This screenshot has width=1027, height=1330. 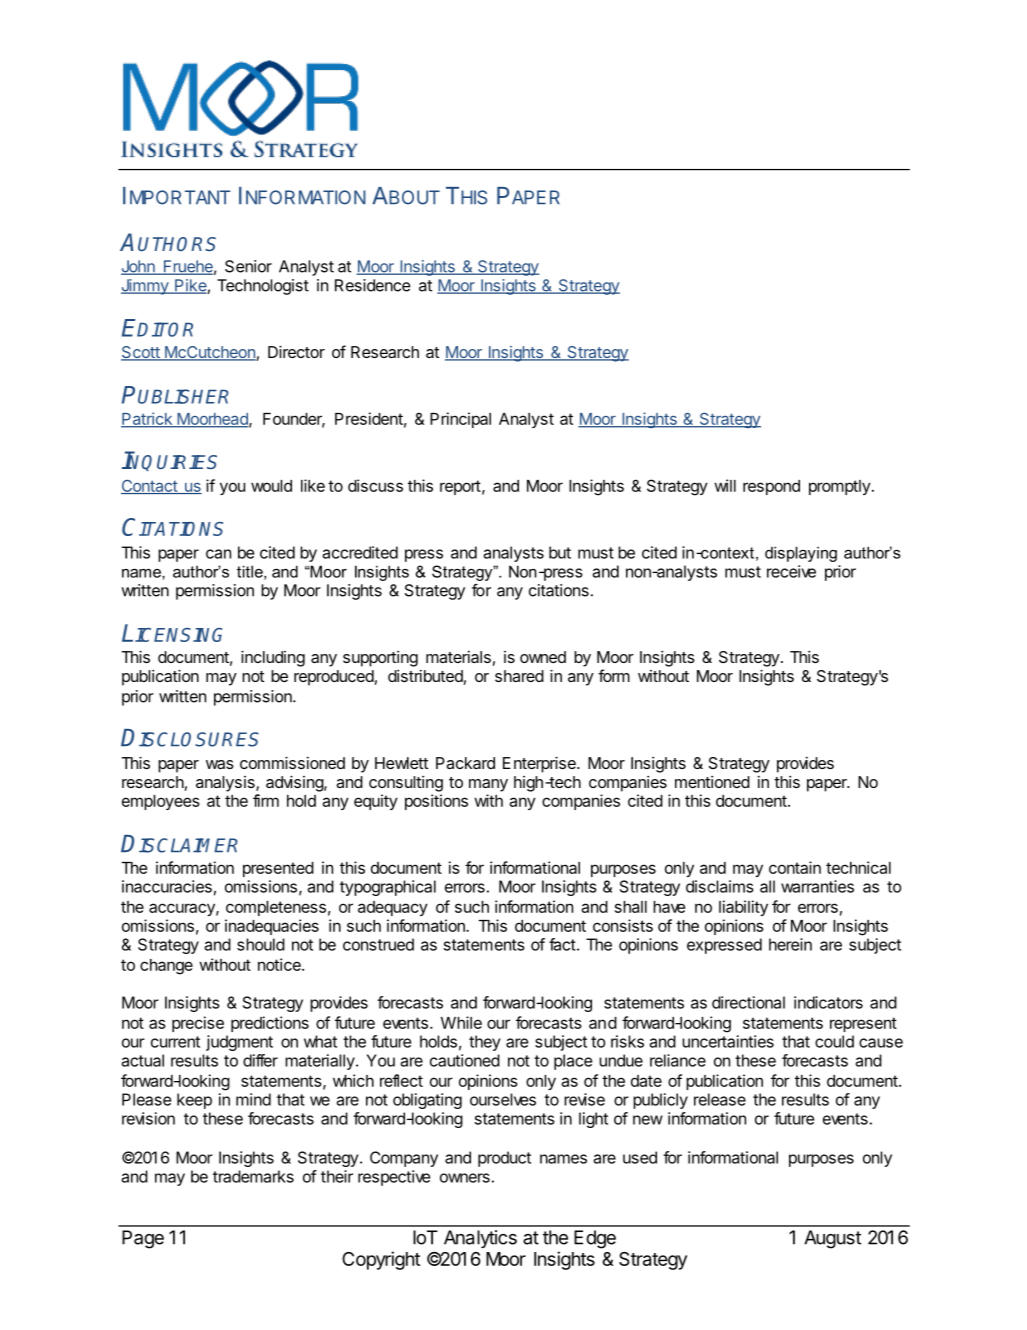 I want to click on While, so click(x=461, y=1022).
